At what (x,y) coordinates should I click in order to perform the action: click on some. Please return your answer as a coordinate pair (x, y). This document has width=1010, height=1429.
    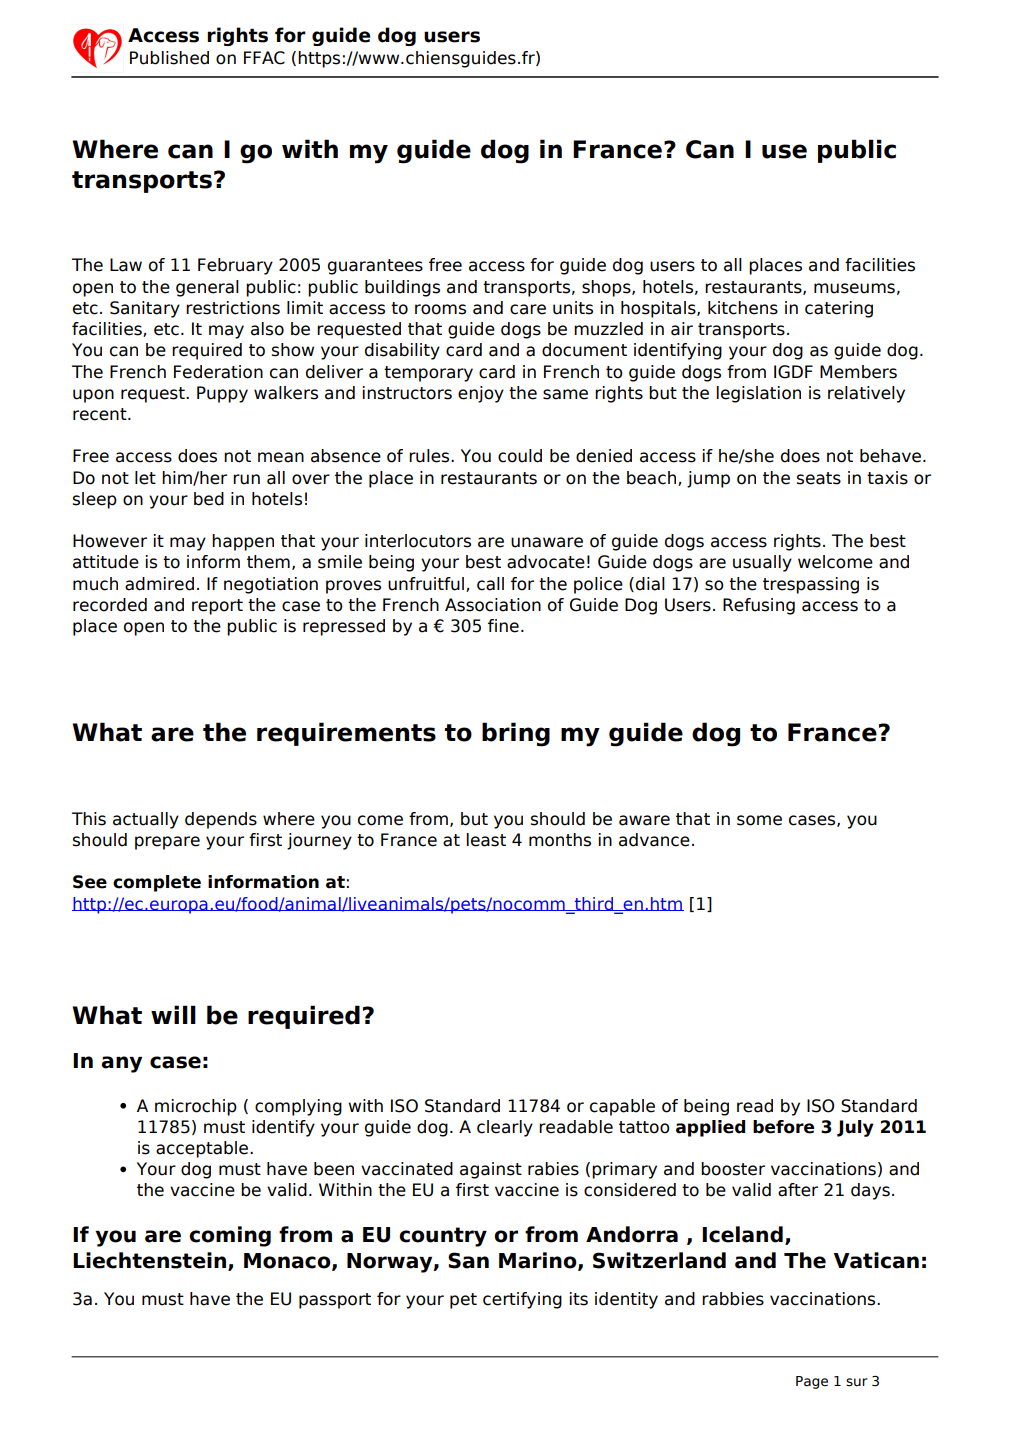
    Looking at the image, I should click on (759, 820).
